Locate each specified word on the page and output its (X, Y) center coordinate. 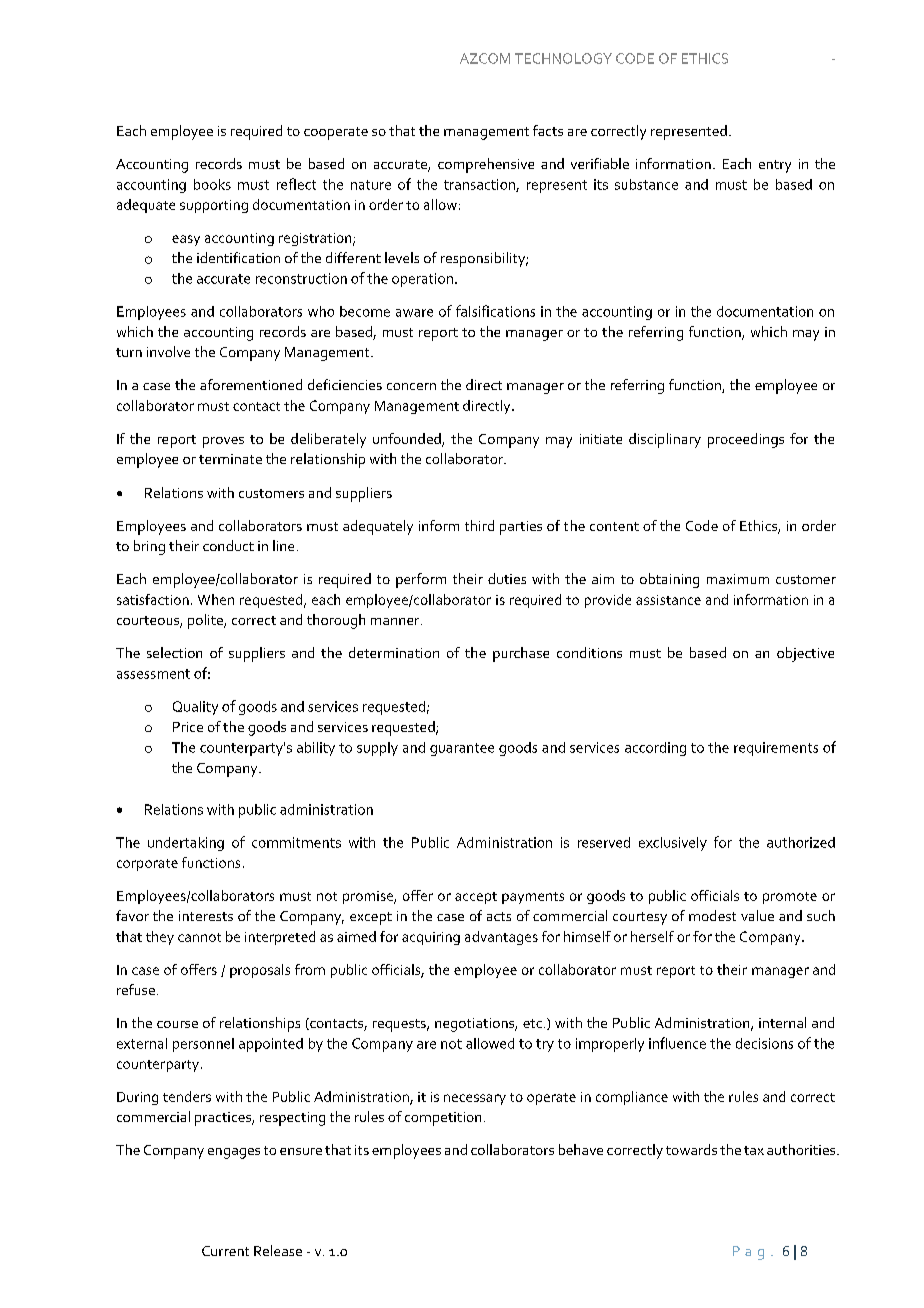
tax (754, 1150)
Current (225, 1251)
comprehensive (486, 165)
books (212, 184)
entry (775, 166)
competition (443, 1119)
